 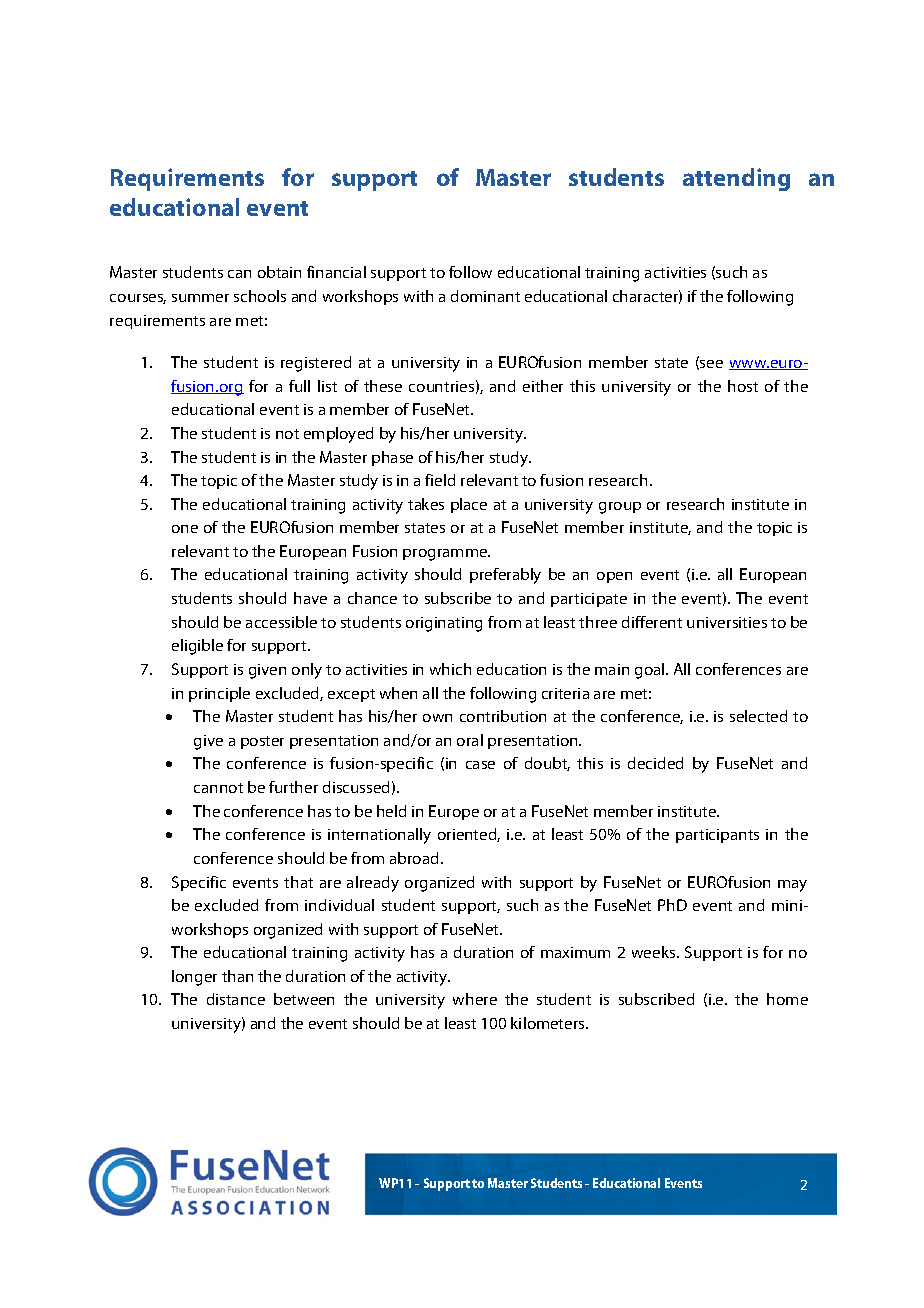 I want to click on accessible, so click(x=281, y=622).
